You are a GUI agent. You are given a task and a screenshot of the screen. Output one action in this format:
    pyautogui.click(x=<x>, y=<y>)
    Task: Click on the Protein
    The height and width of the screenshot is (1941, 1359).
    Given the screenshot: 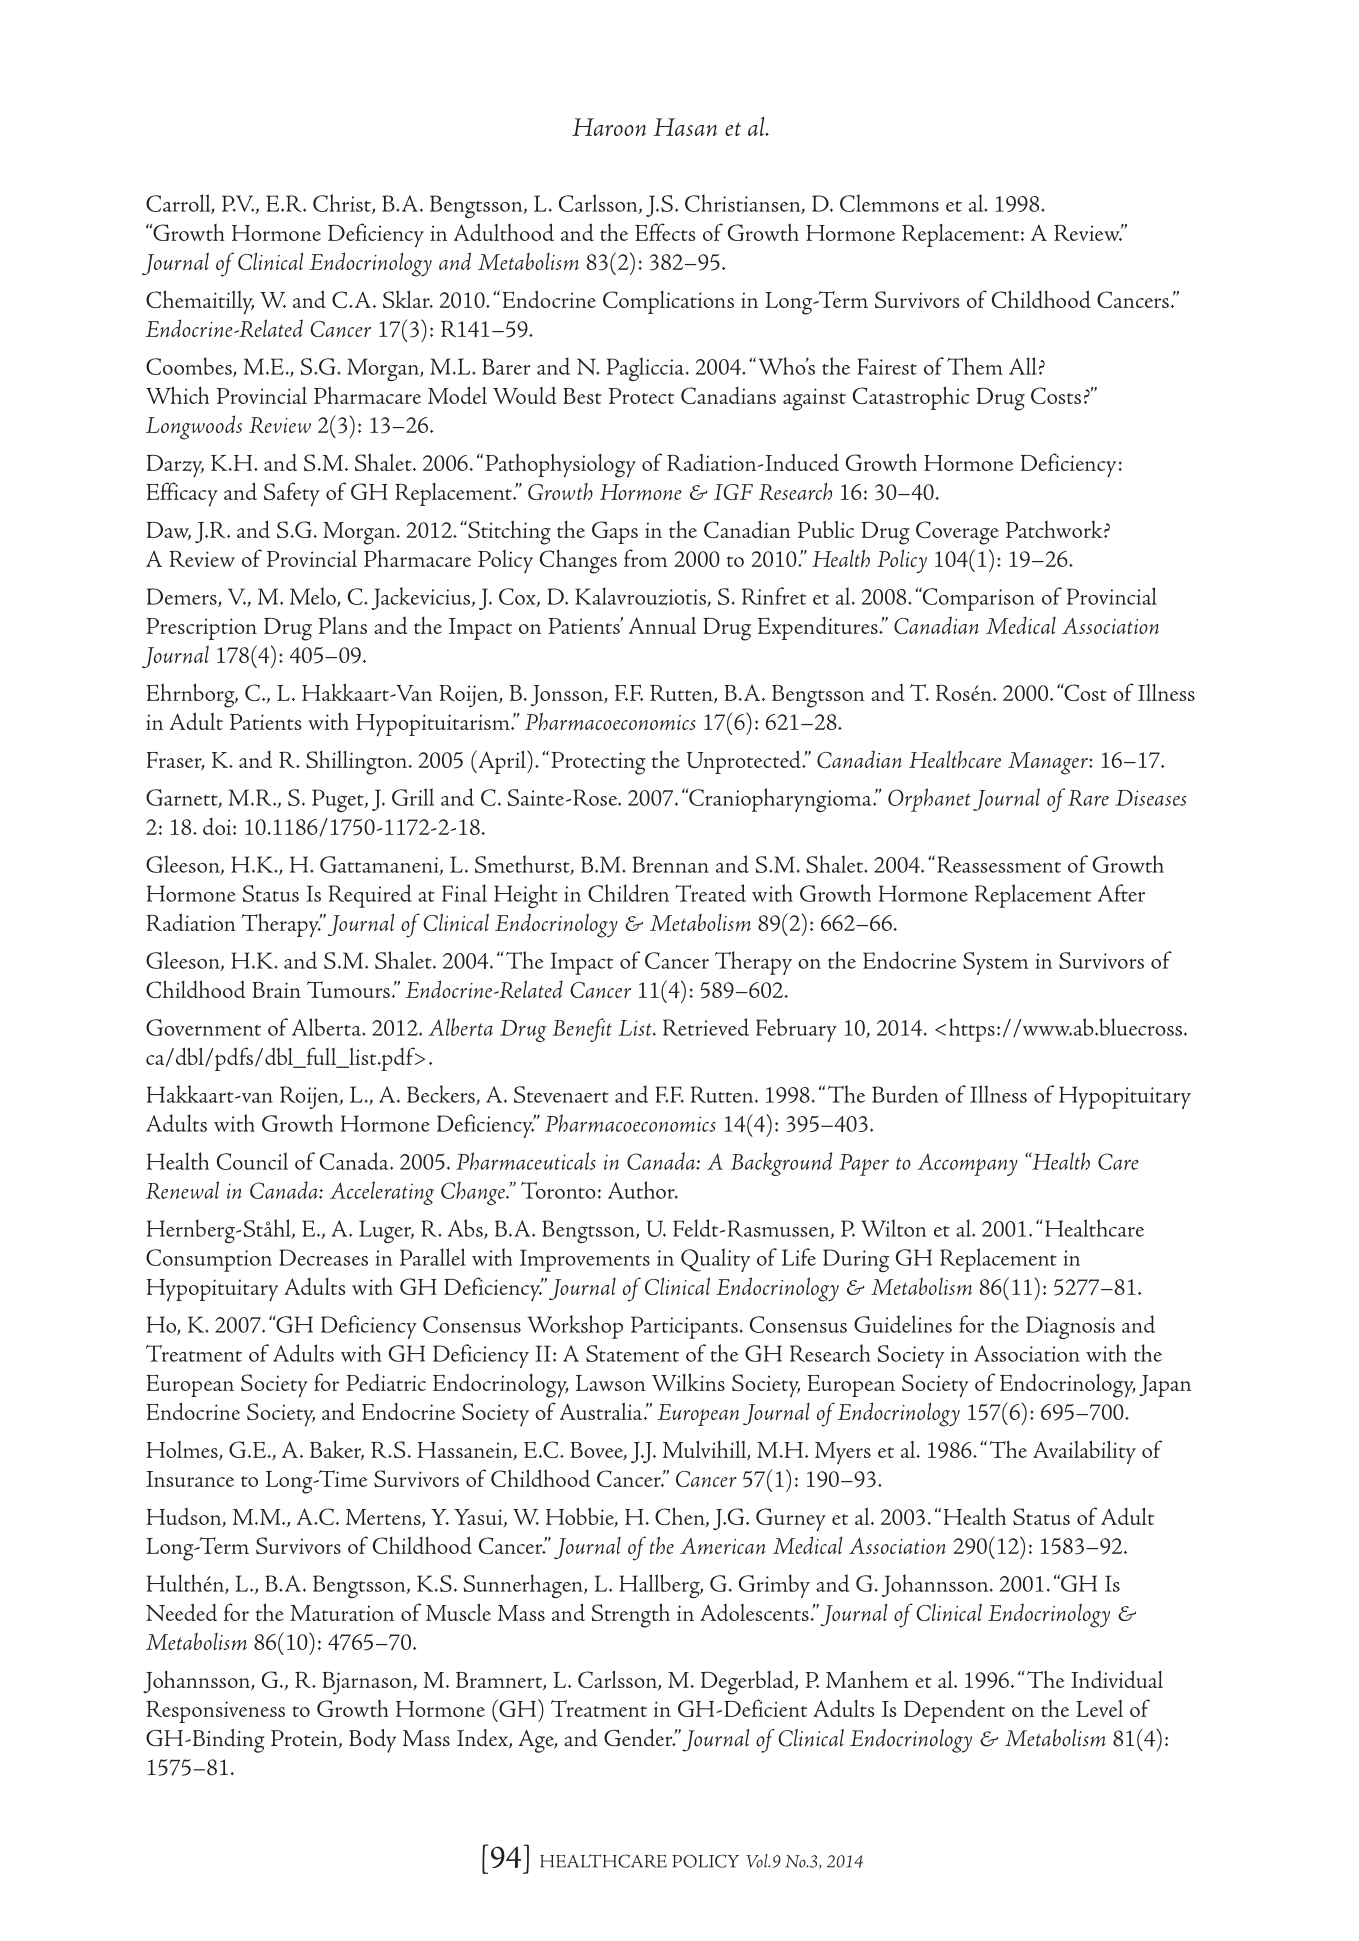 What is the action you would take?
    pyautogui.click(x=305, y=1739)
